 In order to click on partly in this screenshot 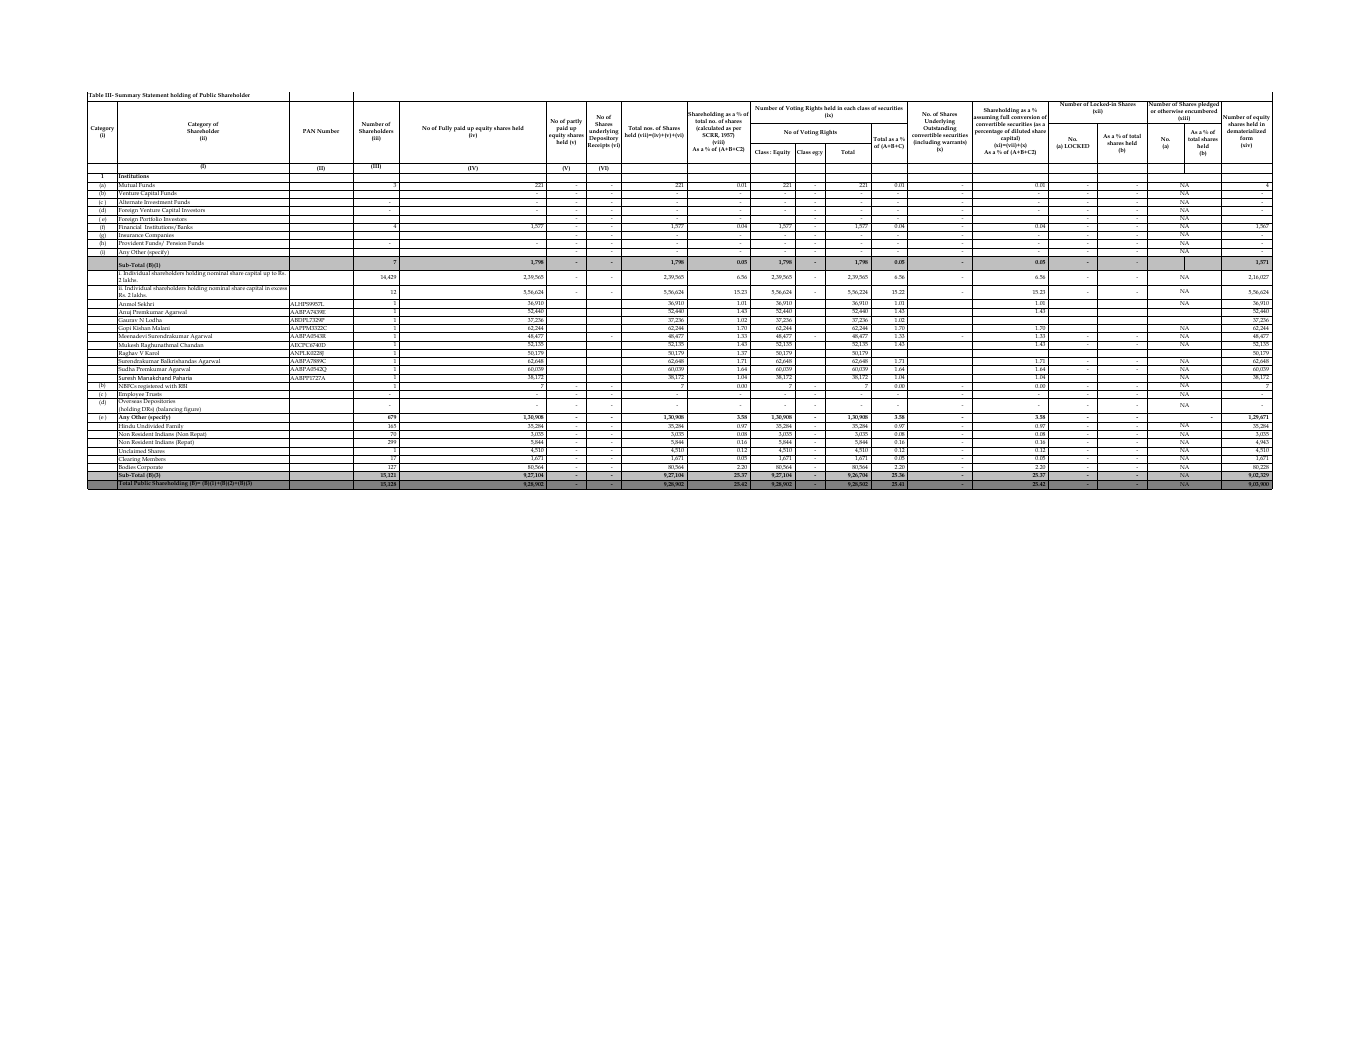, I will do `click(574, 123)`.
